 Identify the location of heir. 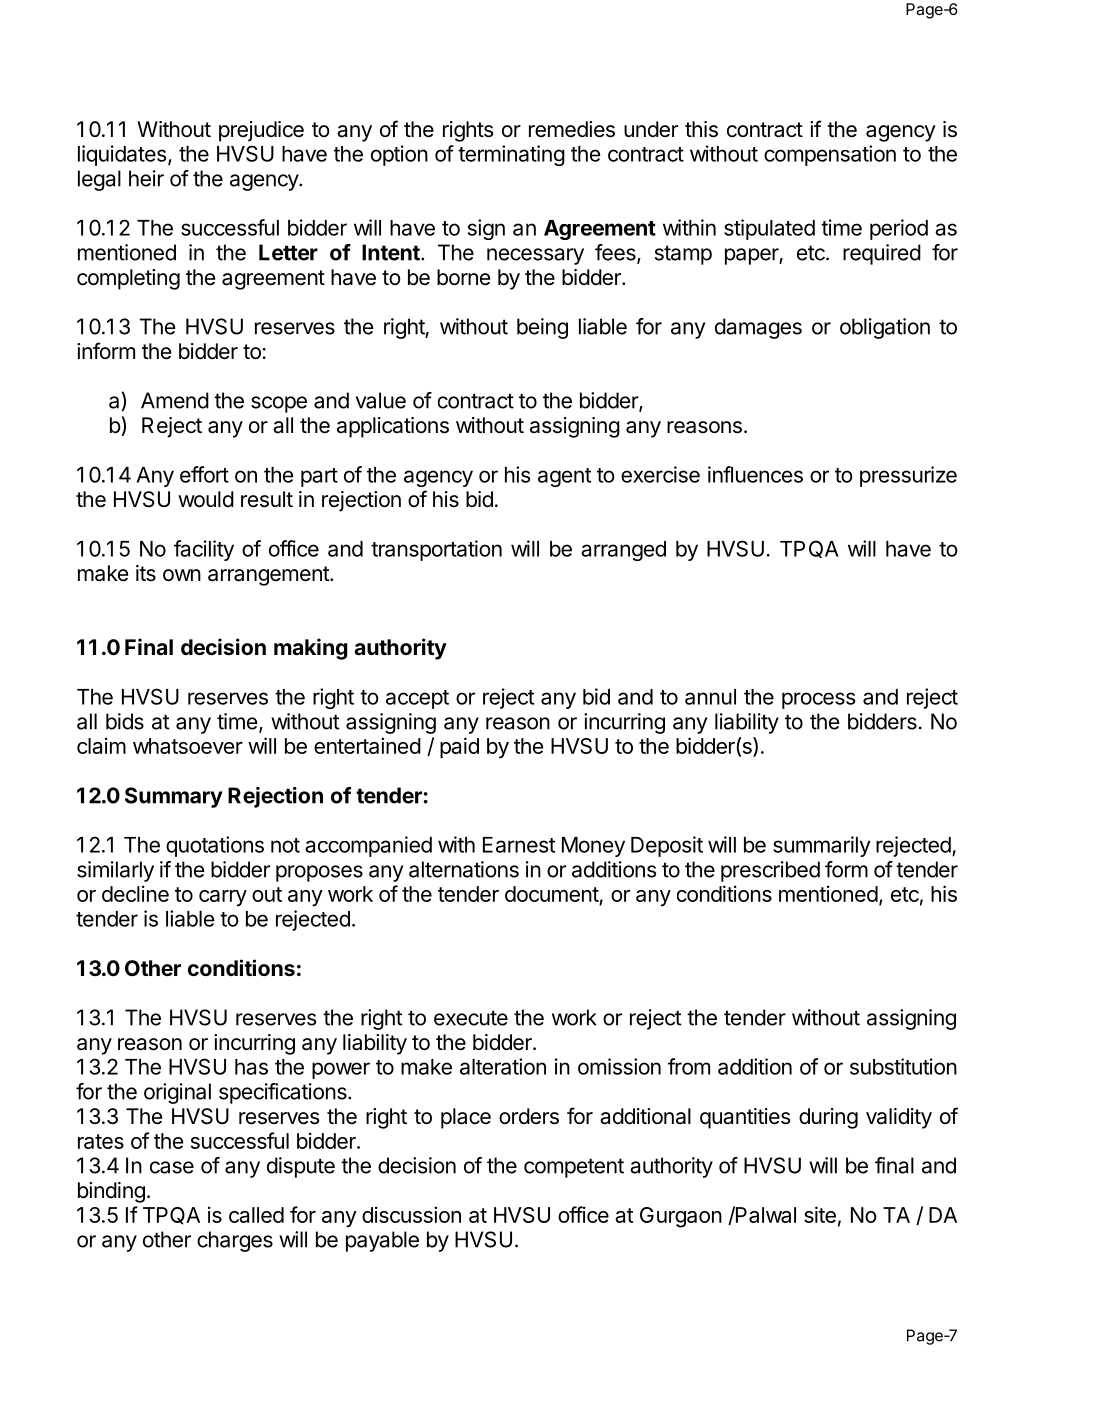
(146, 178).
